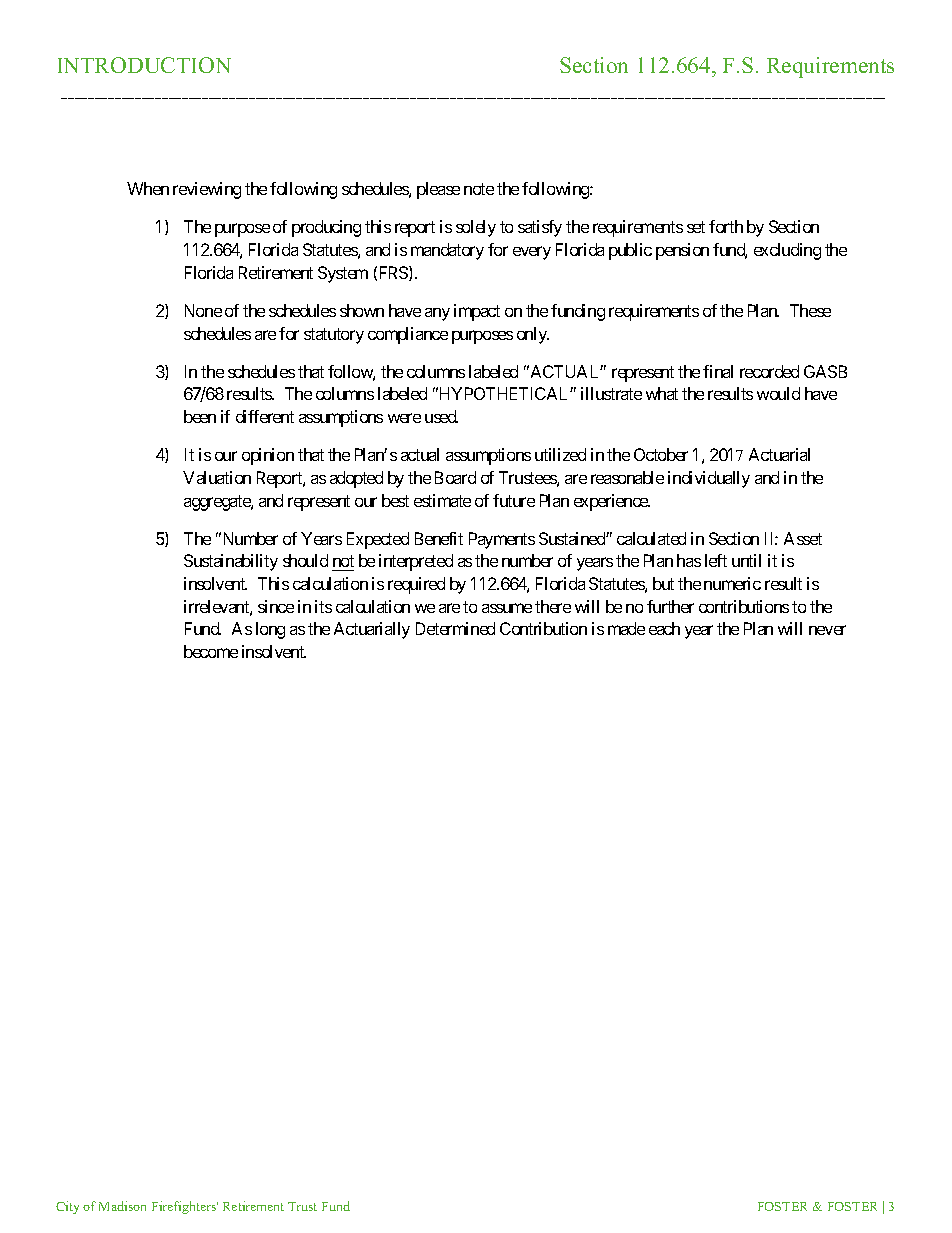  What do you see at coordinates (122, 1206) in the screenshot?
I see `Madison` at bounding box center [122, 1206].
